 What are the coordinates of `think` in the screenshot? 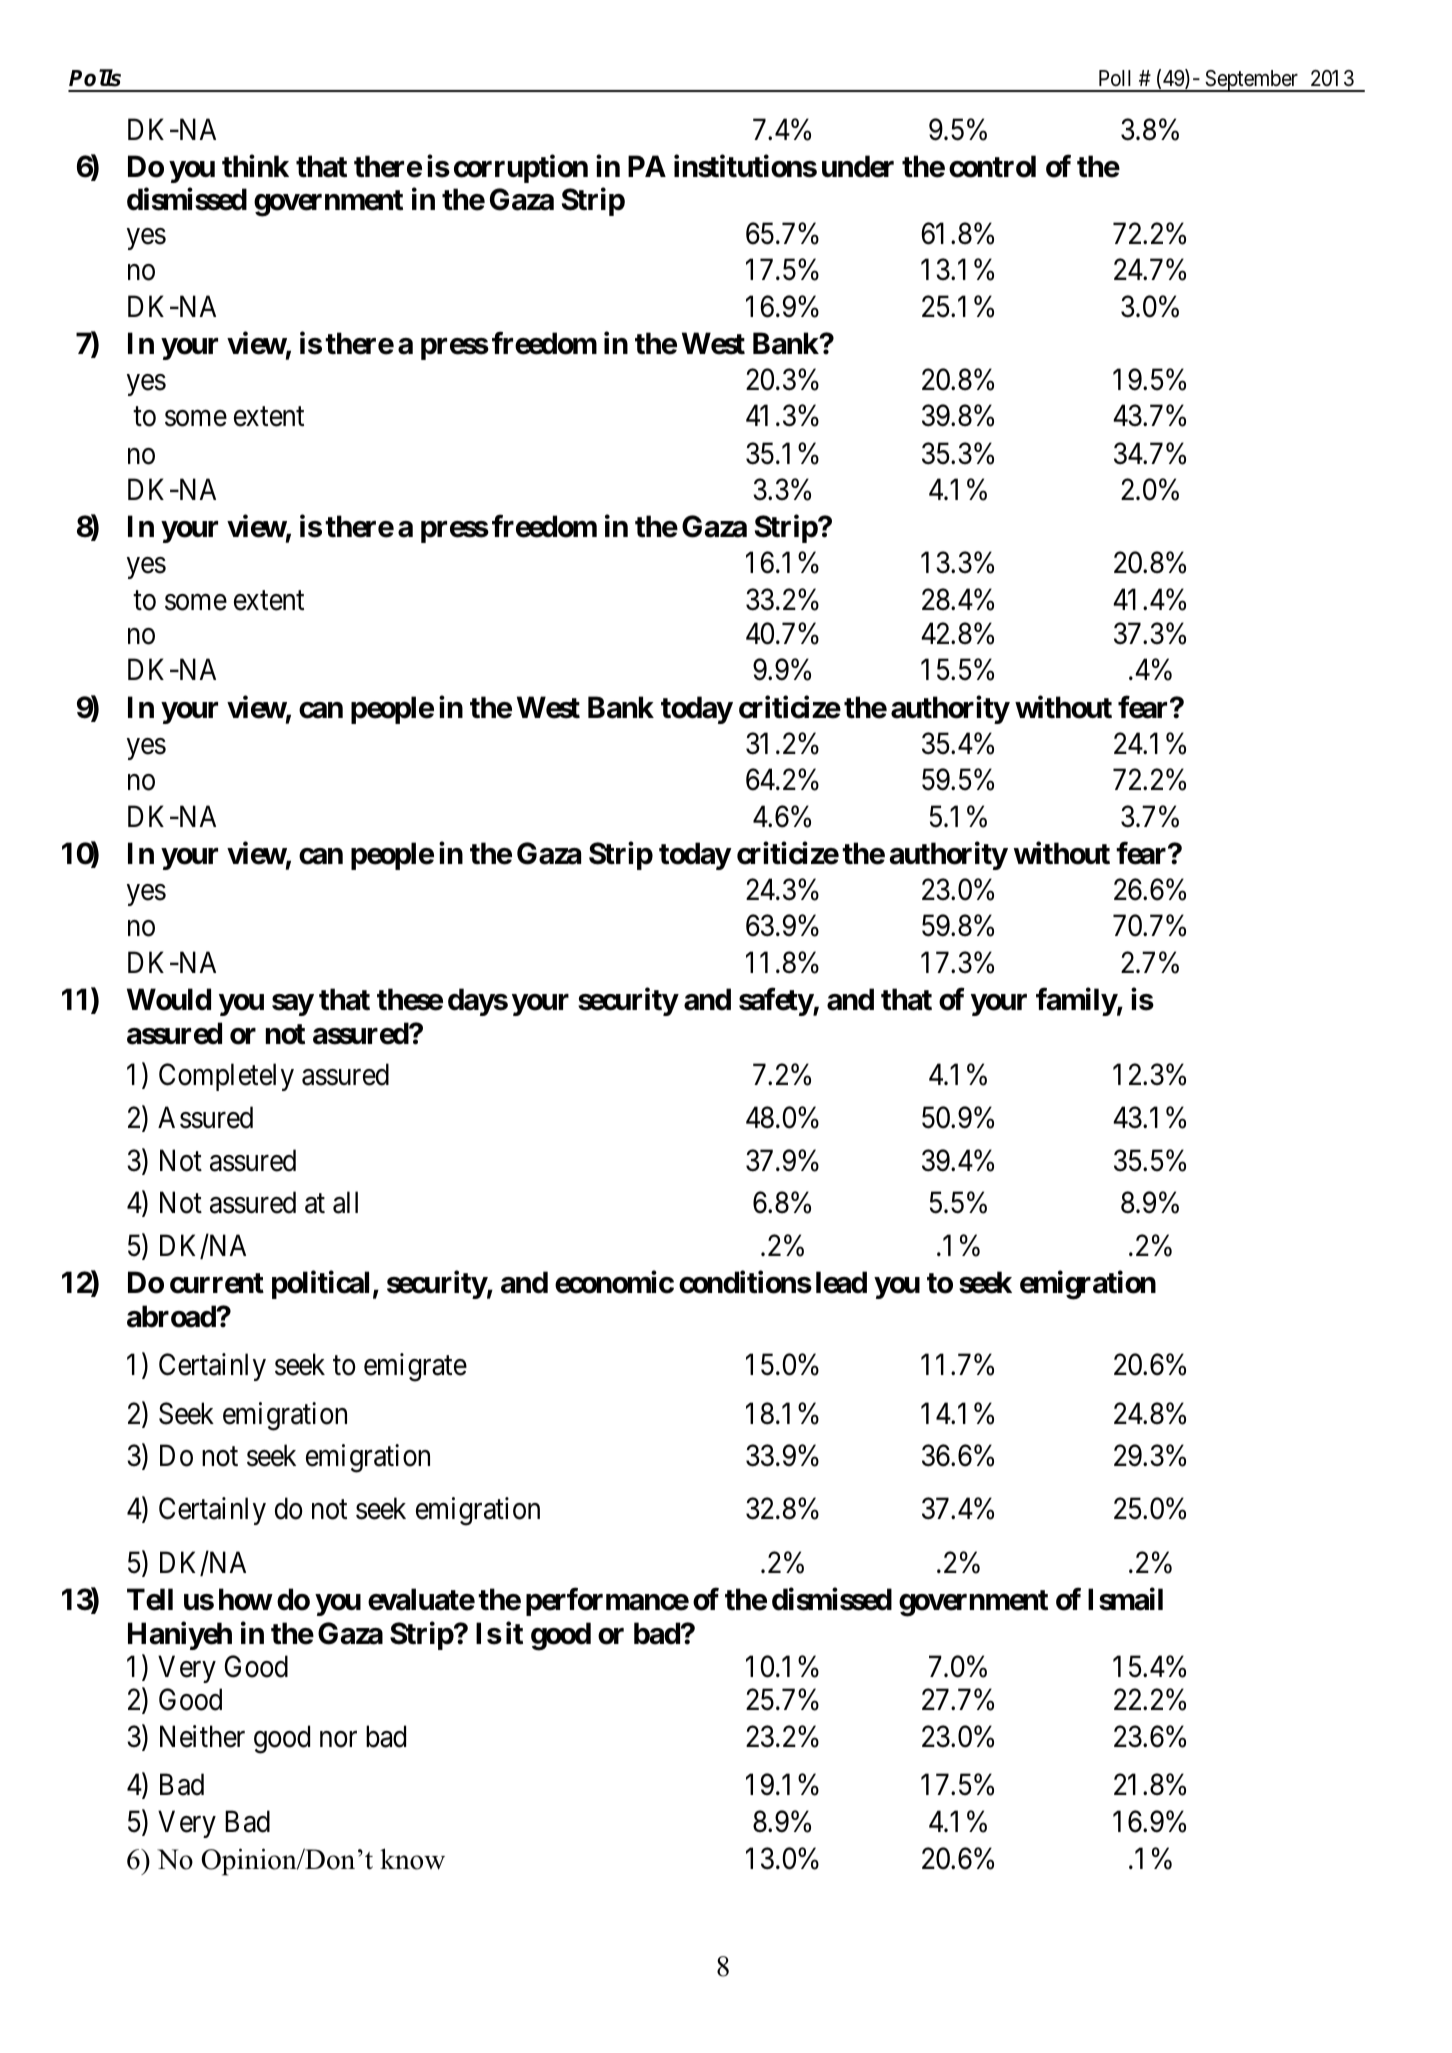 It's located at (255, 166).
